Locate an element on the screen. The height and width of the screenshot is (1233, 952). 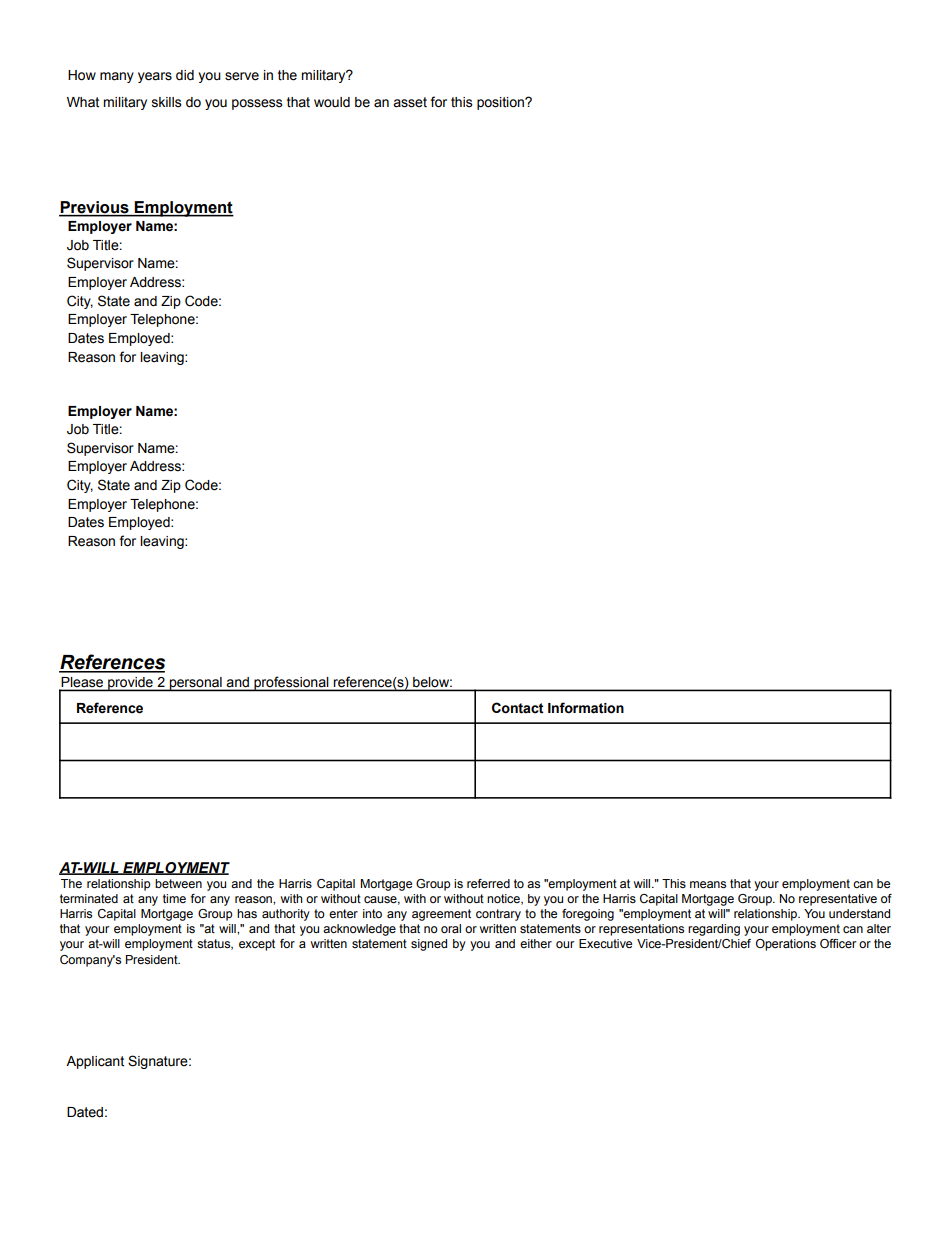
Contact is located at coordinates (518, 708).
